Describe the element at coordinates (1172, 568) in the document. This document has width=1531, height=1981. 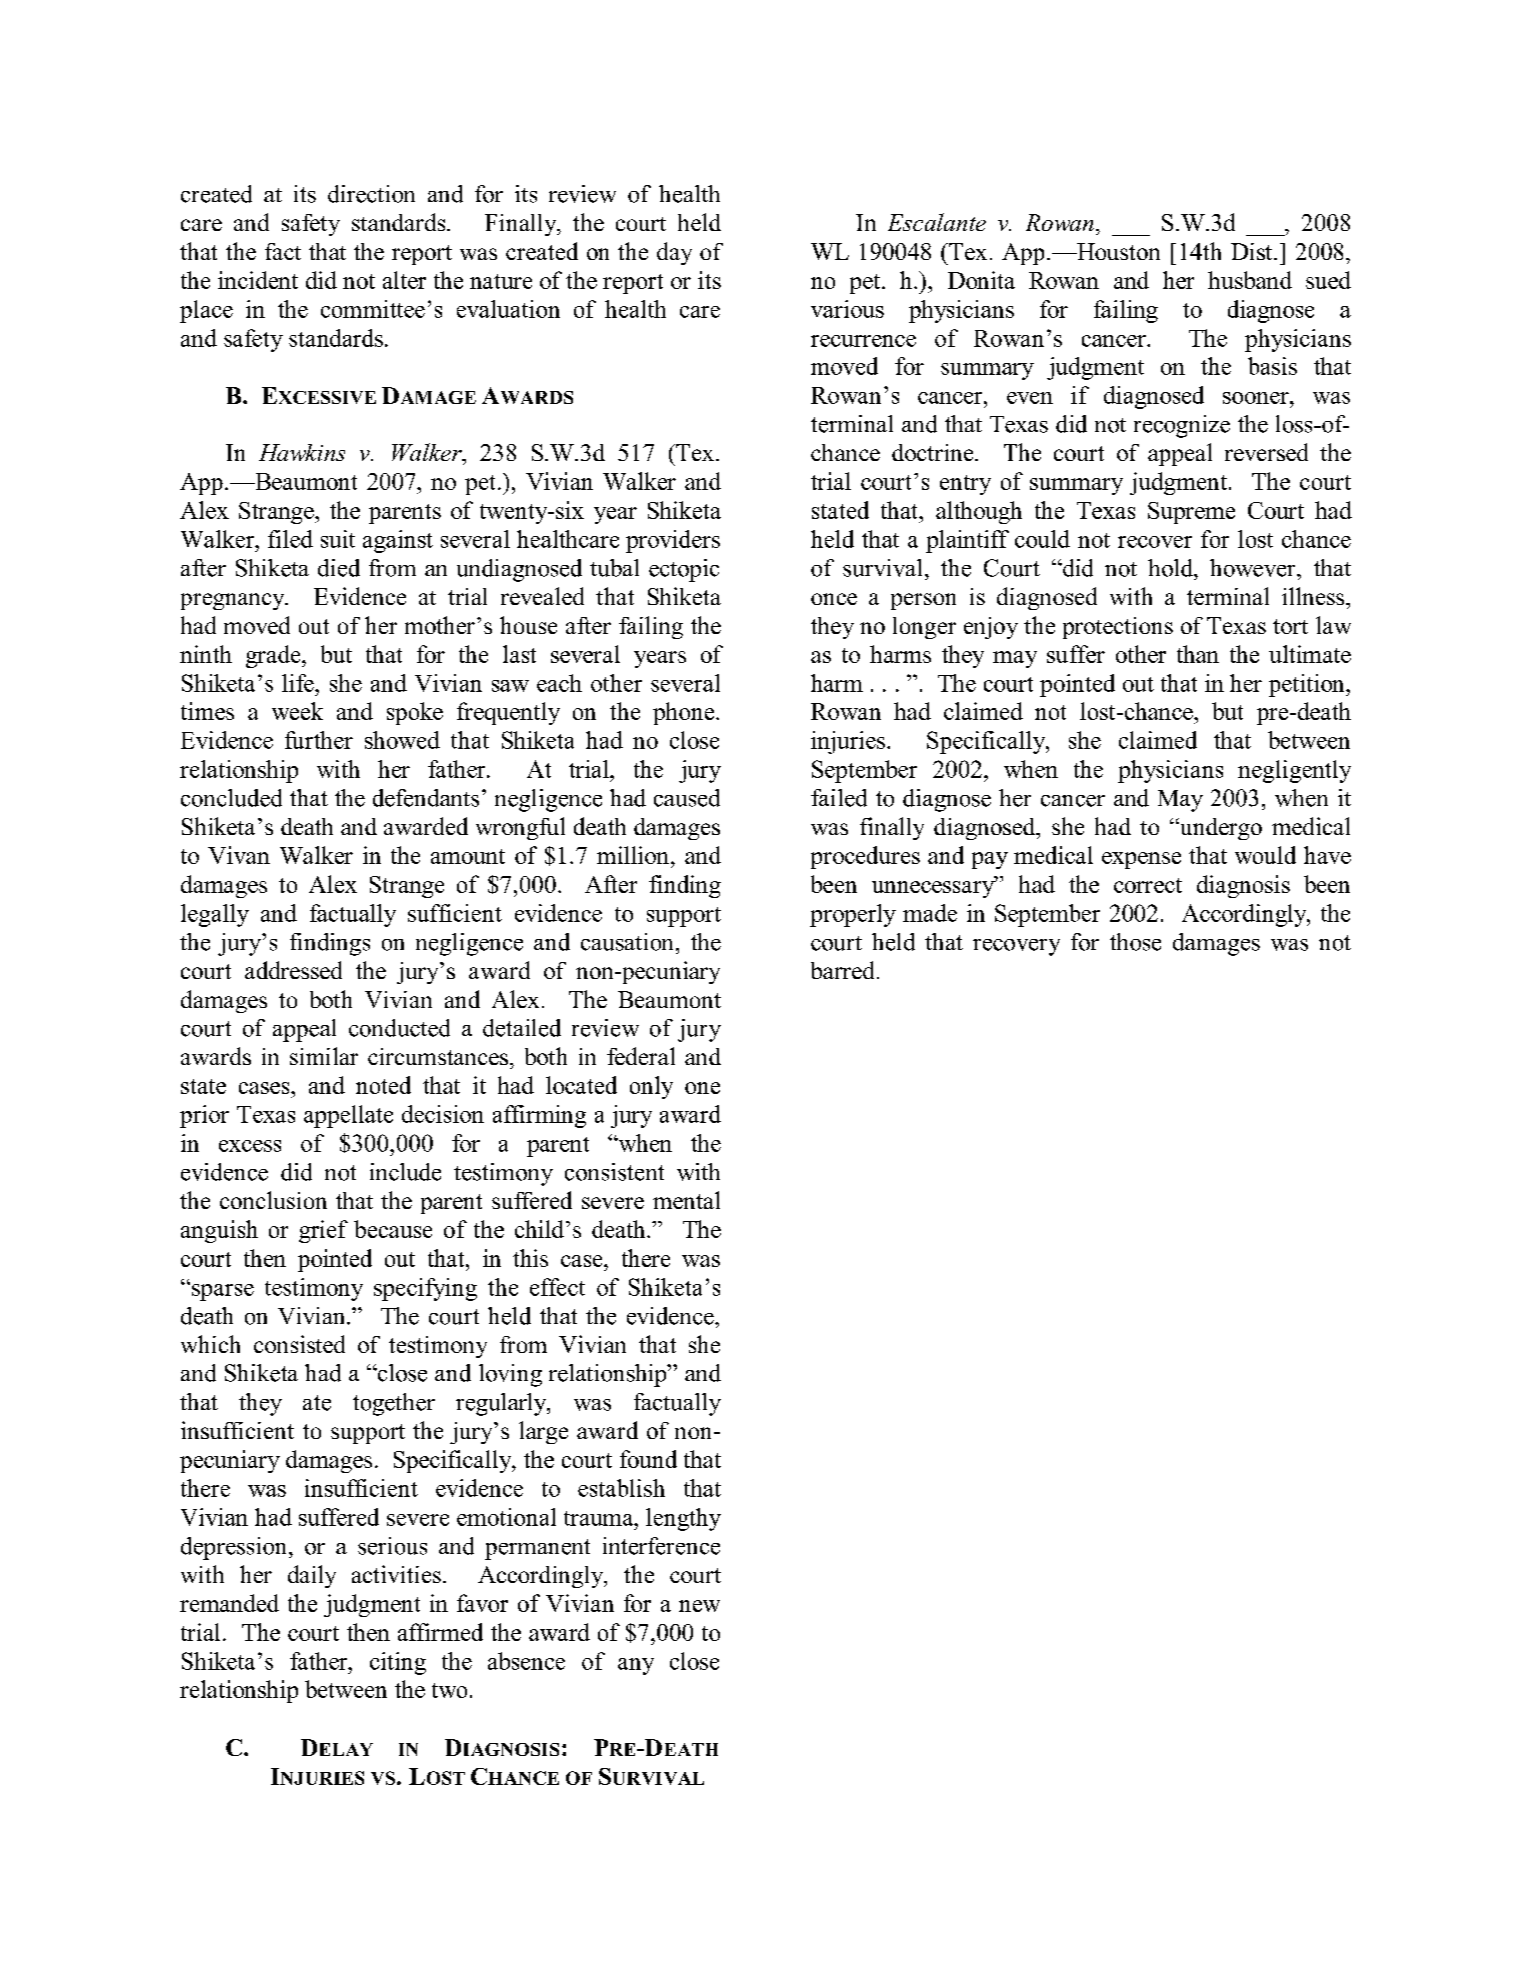
I see `hold` at that location.
